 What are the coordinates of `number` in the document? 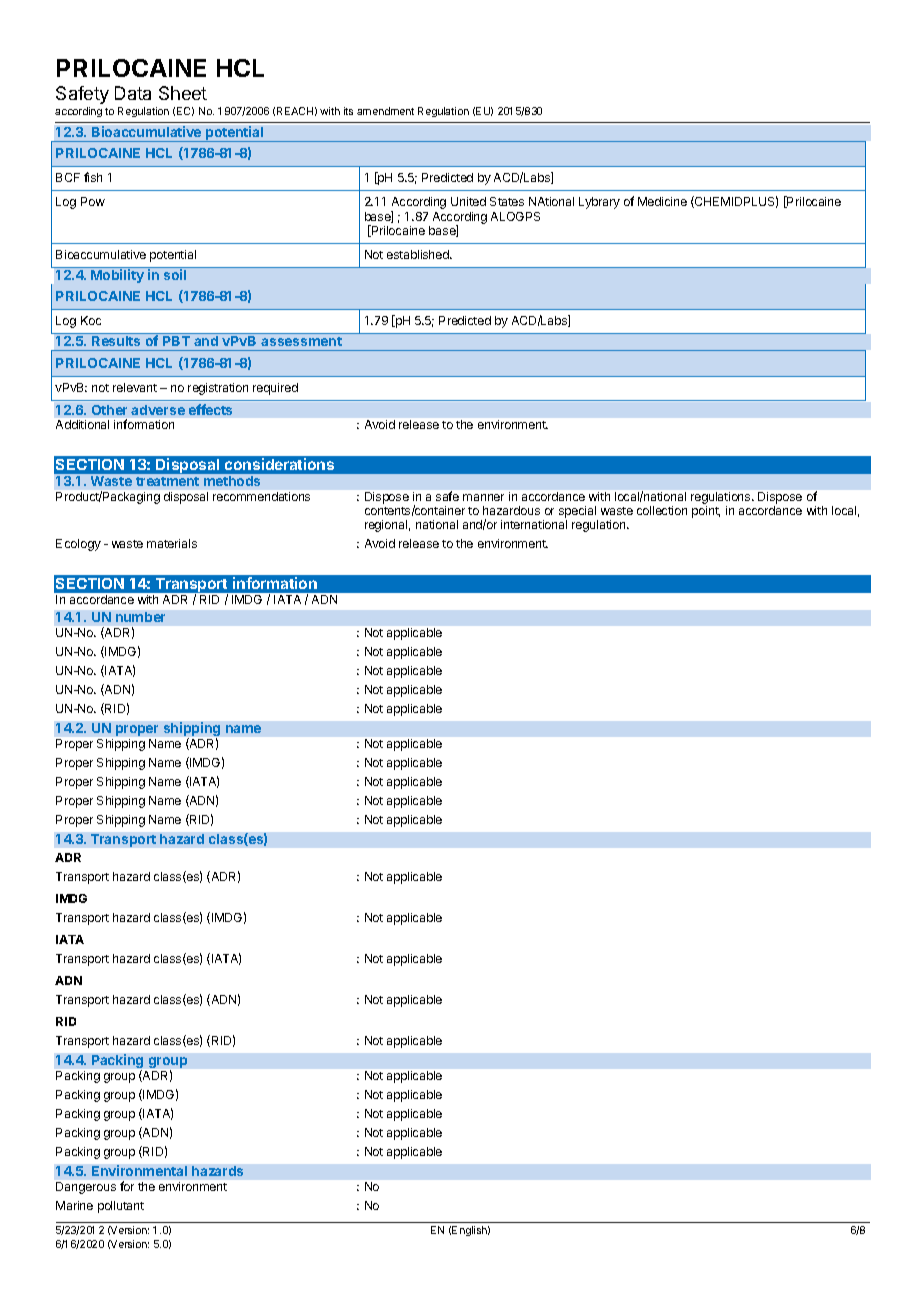 It's located at (140, 617).
